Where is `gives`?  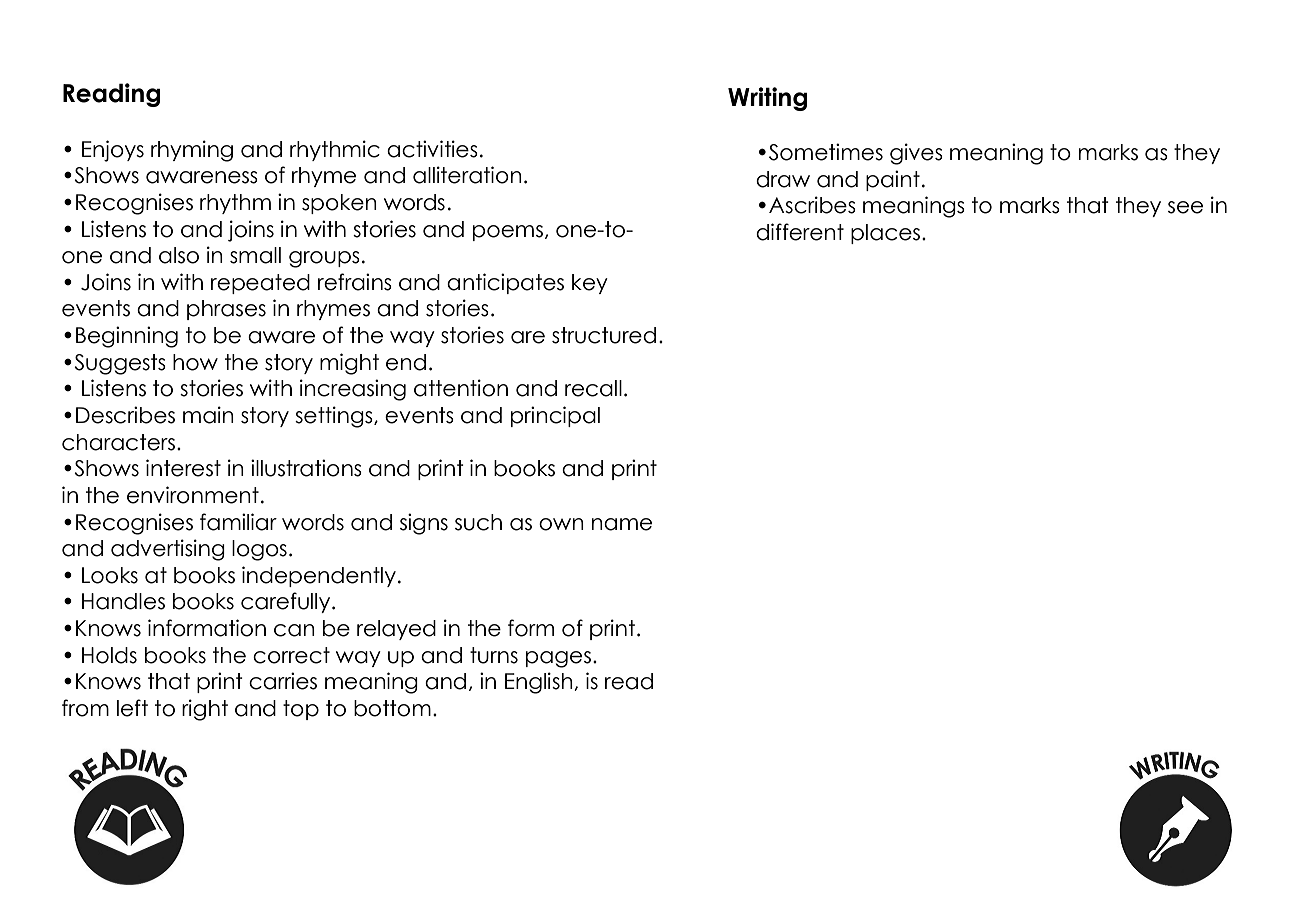 gives is located at coordinates (916, 154).
